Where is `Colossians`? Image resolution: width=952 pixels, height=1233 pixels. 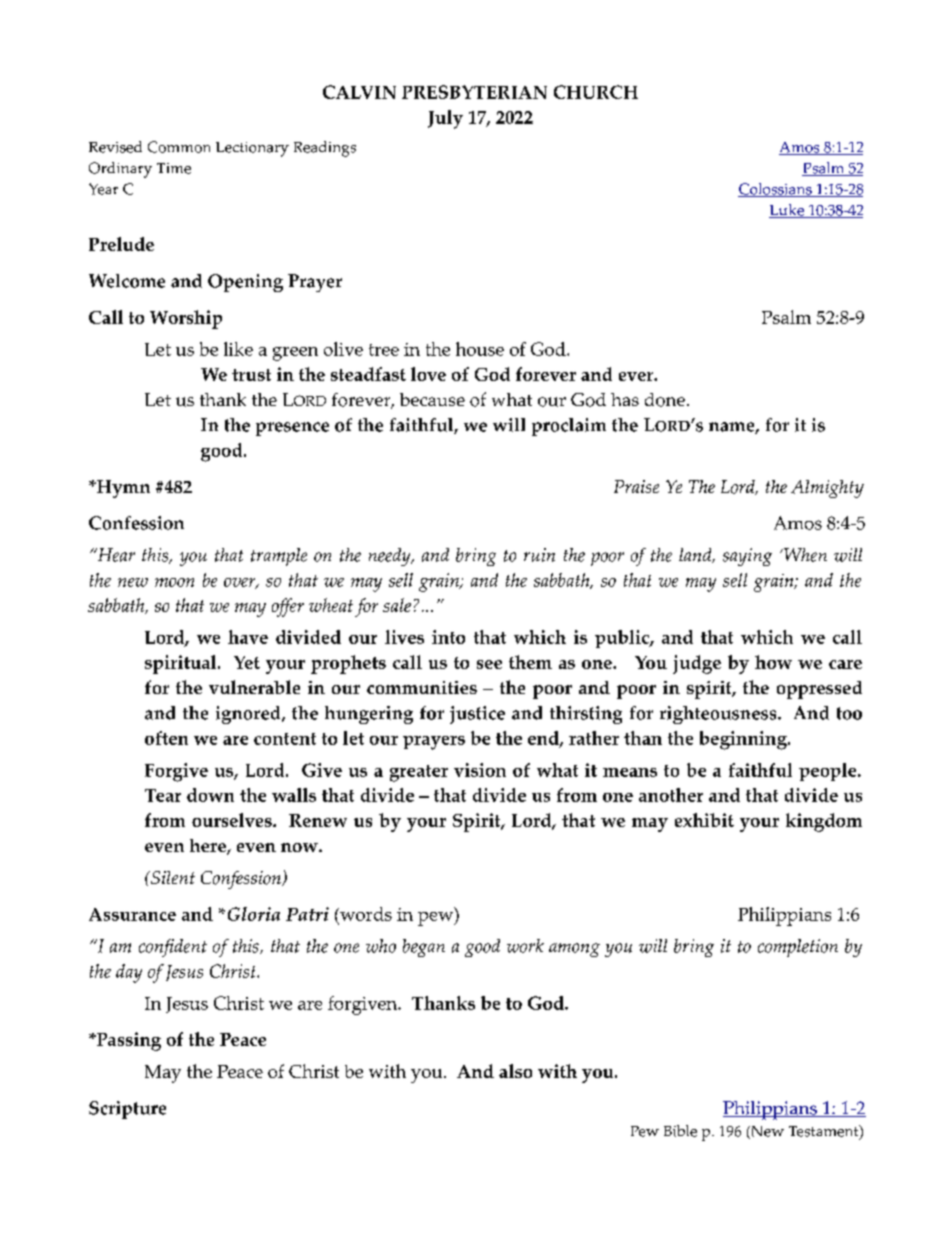 Colossians is located at coordinates (776, 190).
